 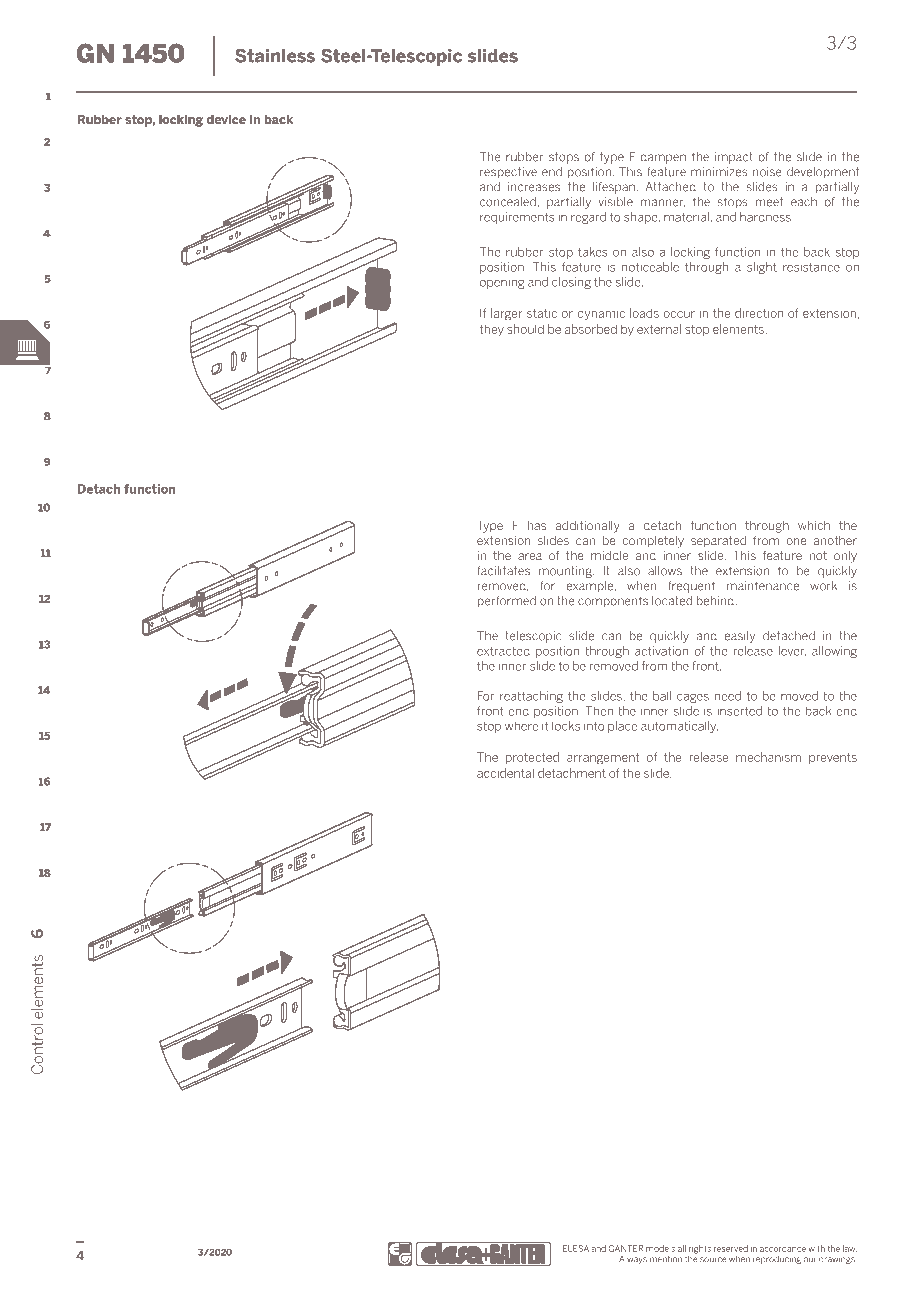 What do you see at coordinates (734, 158) in the page?
I see `impact` at bounding box center [734, 158].
